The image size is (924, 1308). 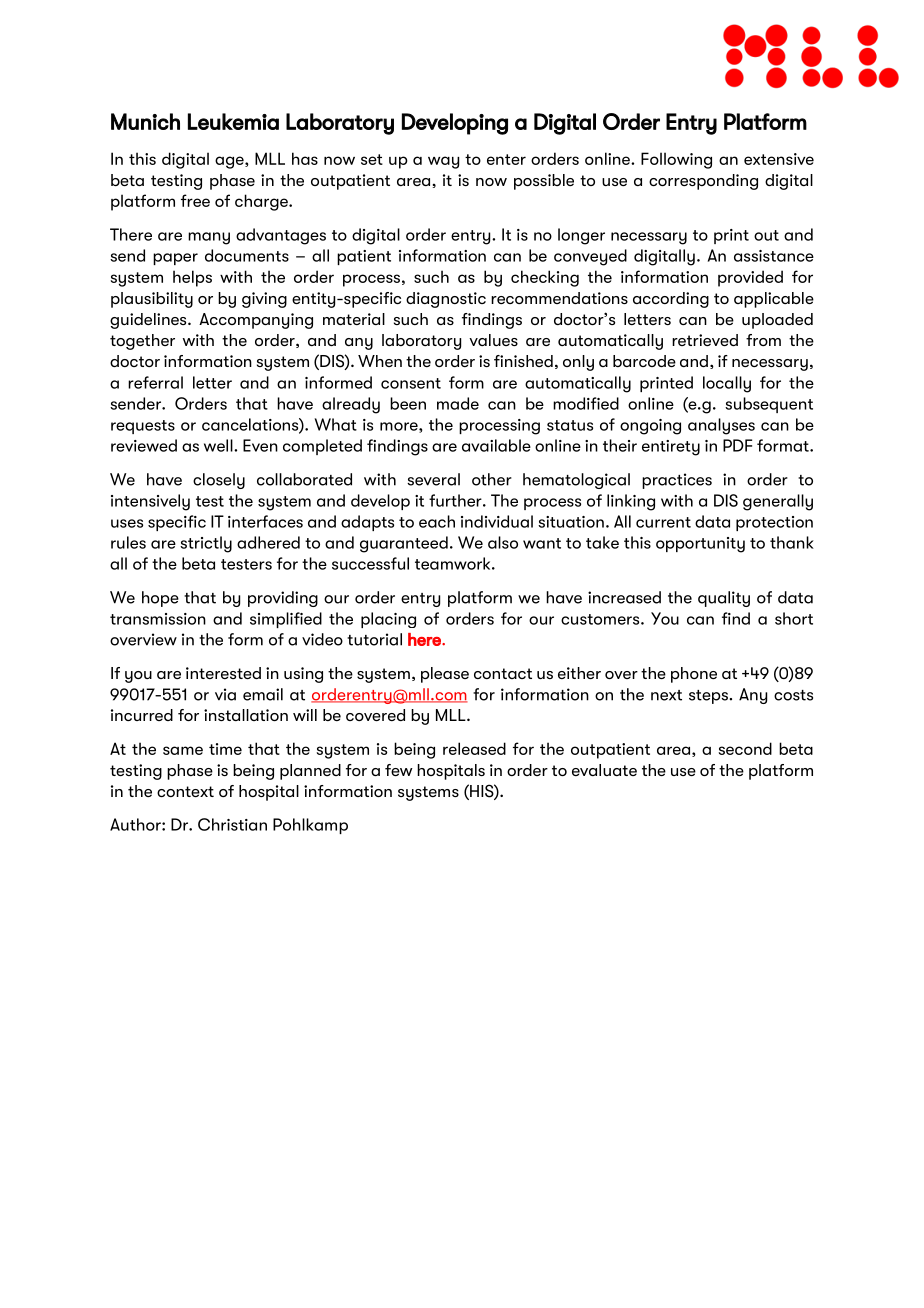 What do you see at coordinates (676, 160) in the image?
I see `Following` at bounding box center [676, 160].
